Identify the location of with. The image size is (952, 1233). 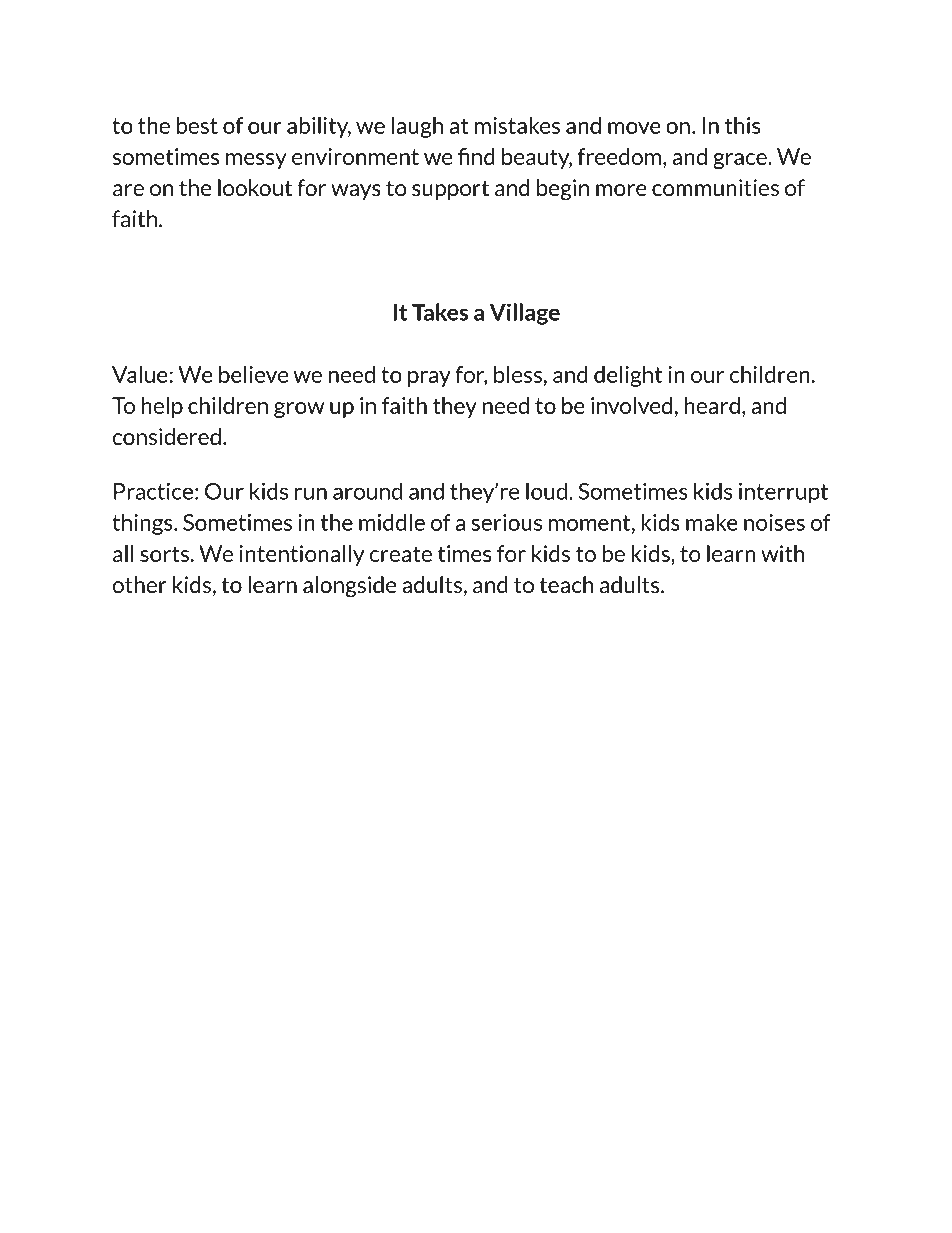
(782, 553).
